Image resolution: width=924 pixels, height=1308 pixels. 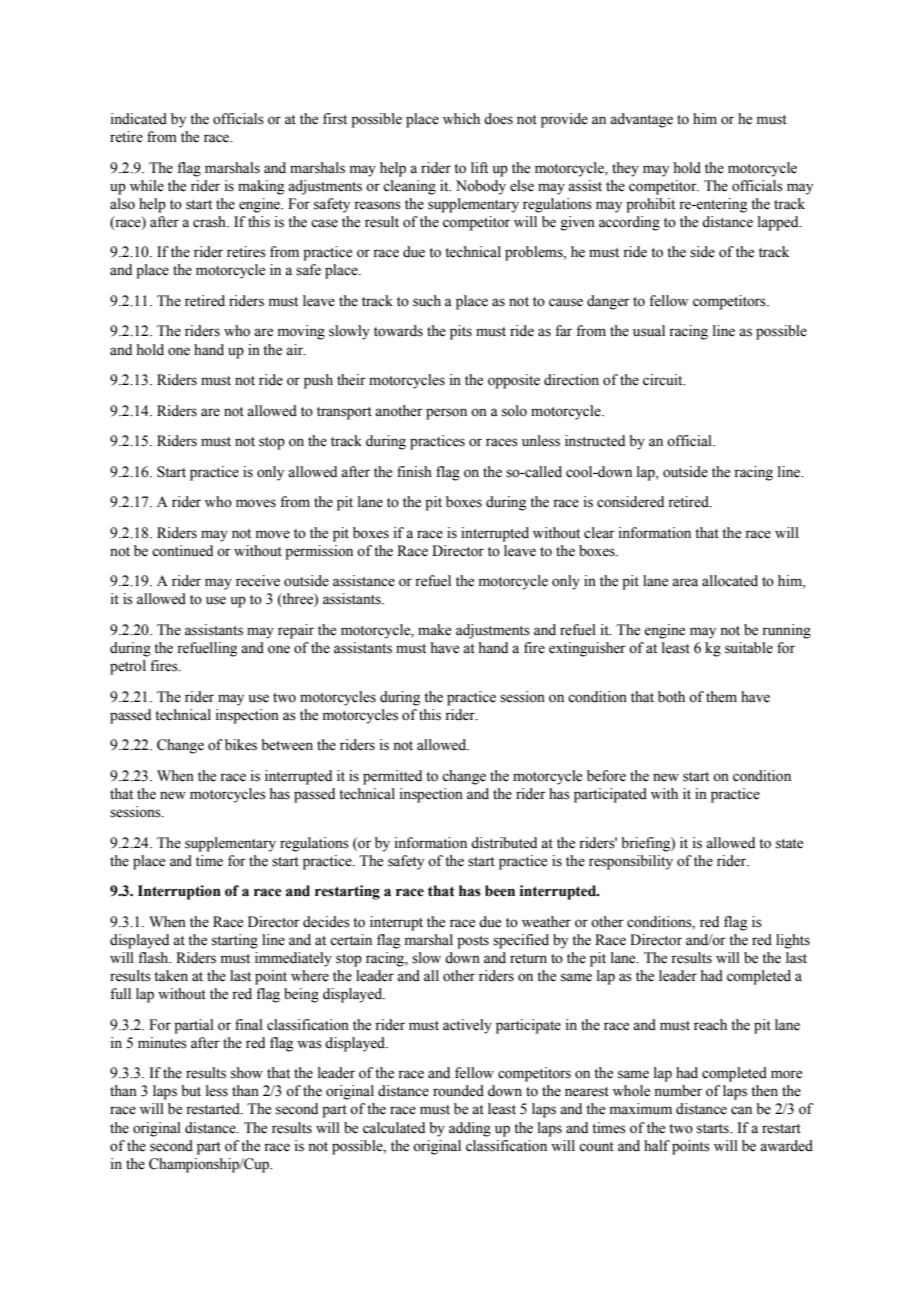 I want to click on petrol, so click(x=128, y=667).
